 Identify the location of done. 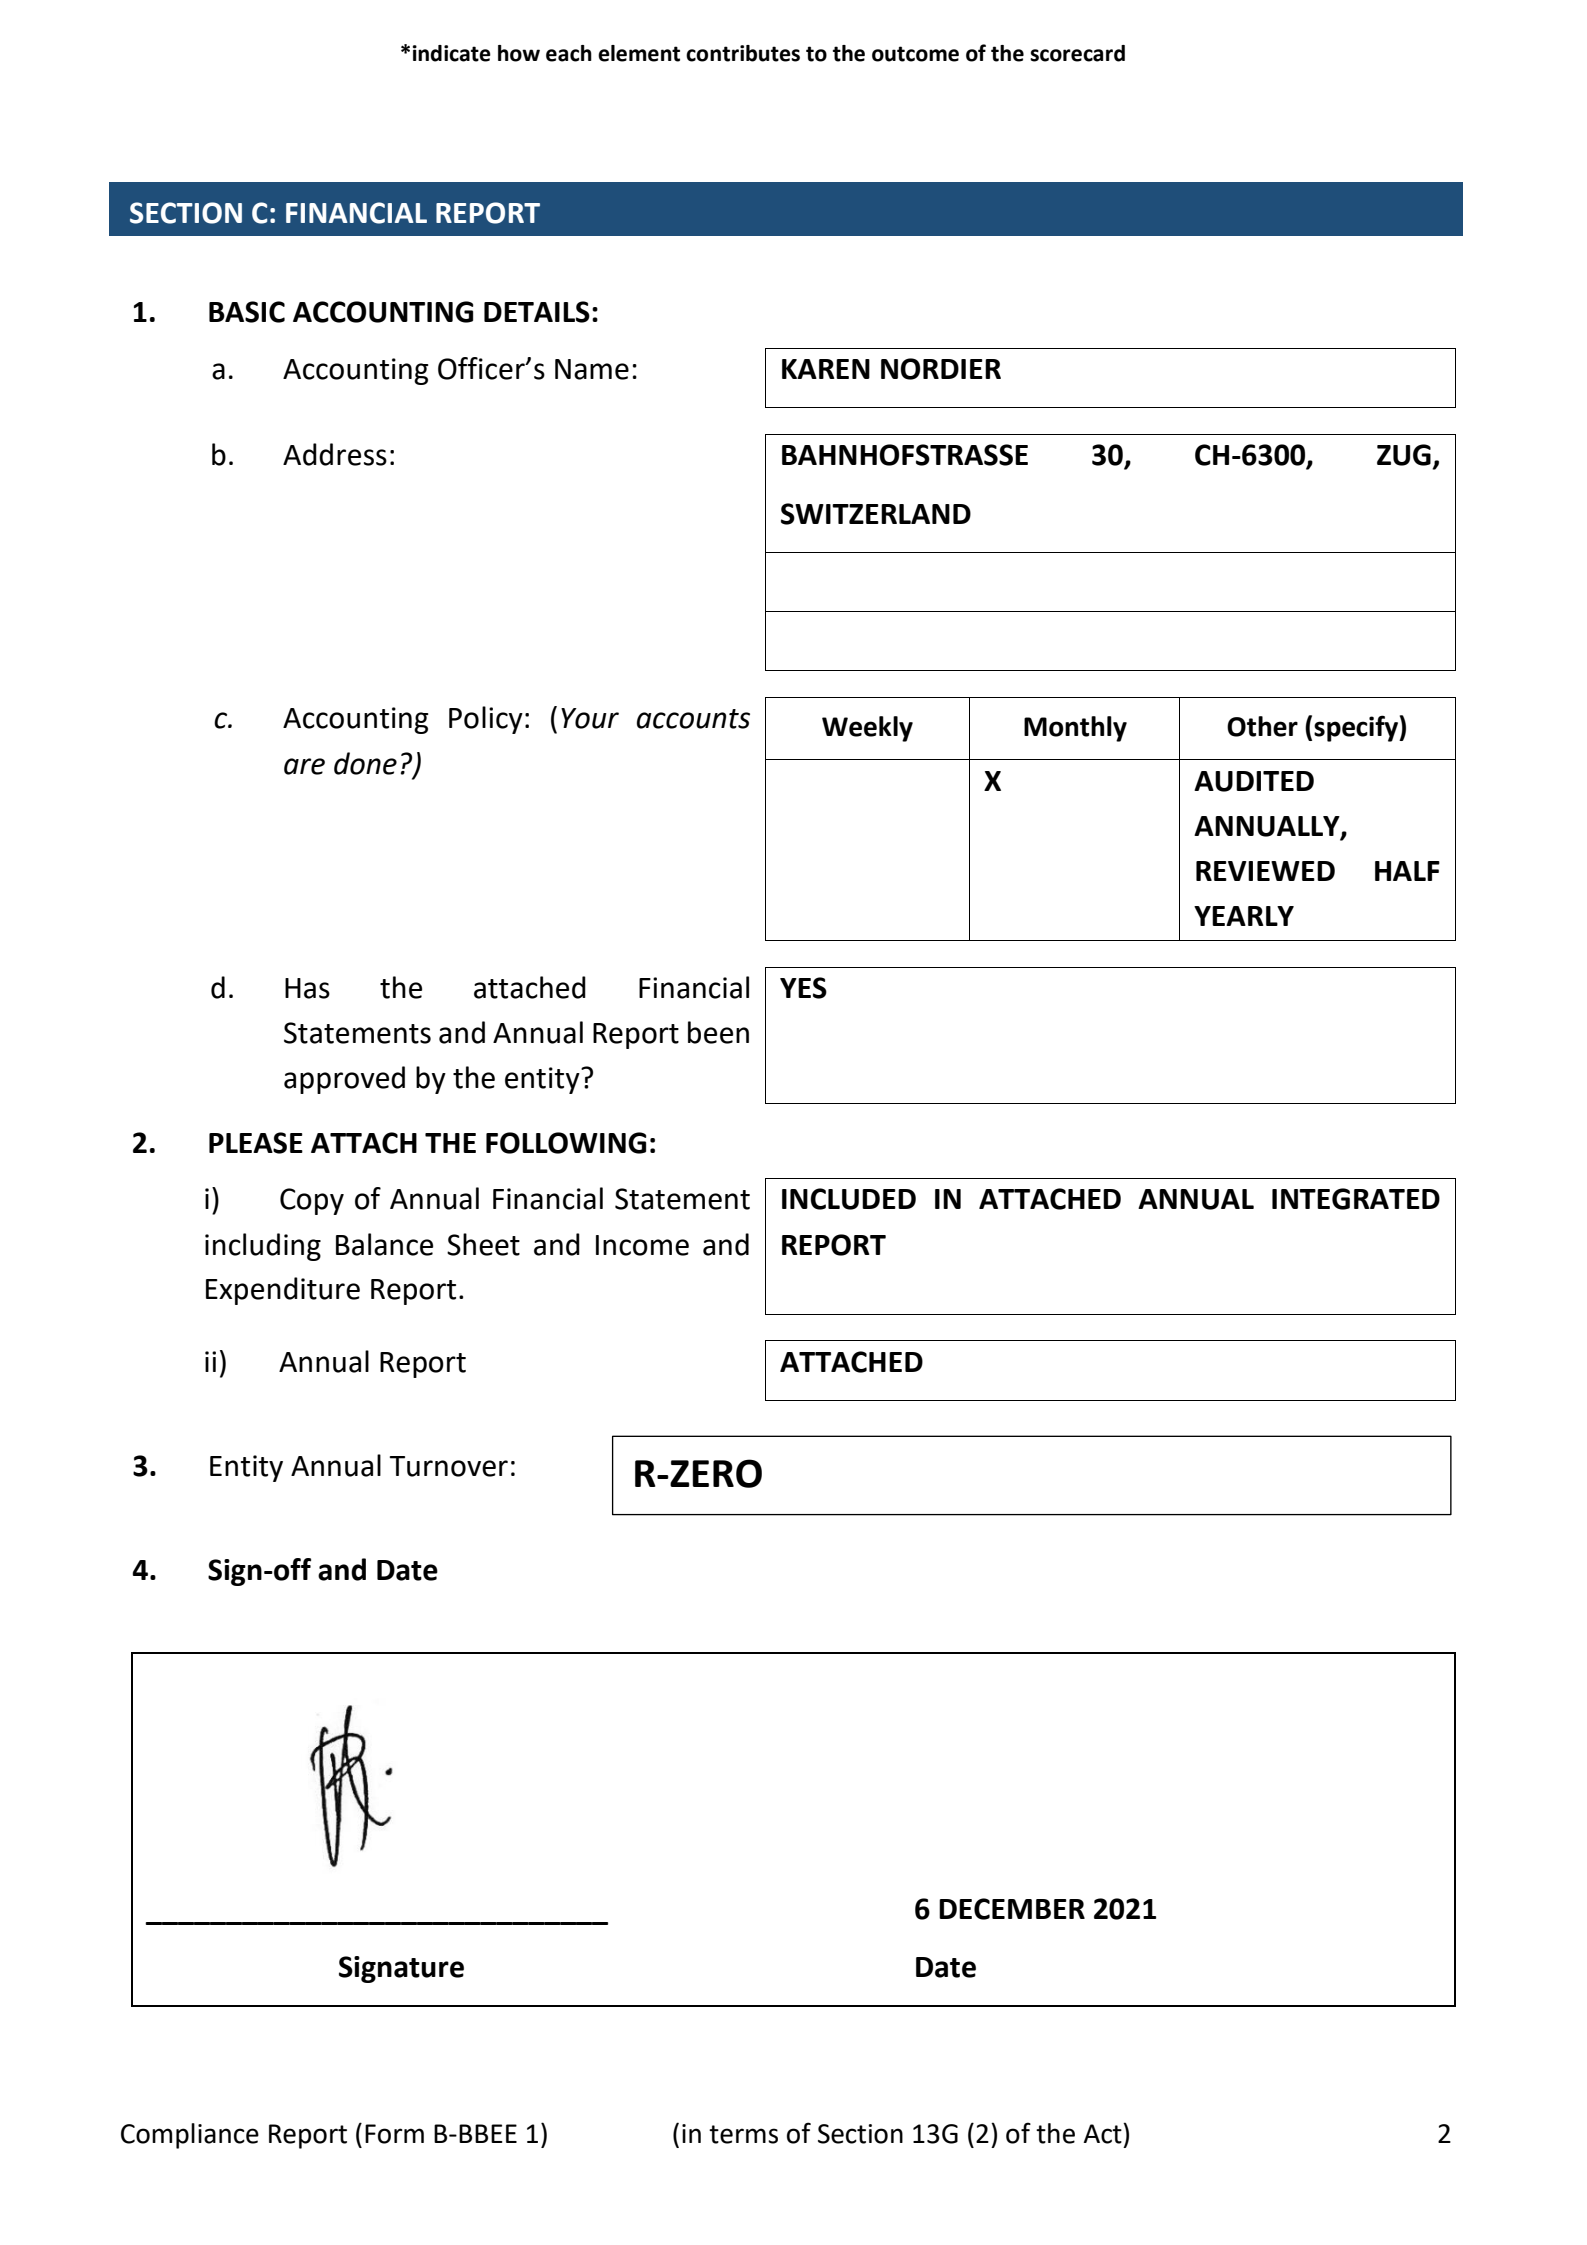
(365, 763).
